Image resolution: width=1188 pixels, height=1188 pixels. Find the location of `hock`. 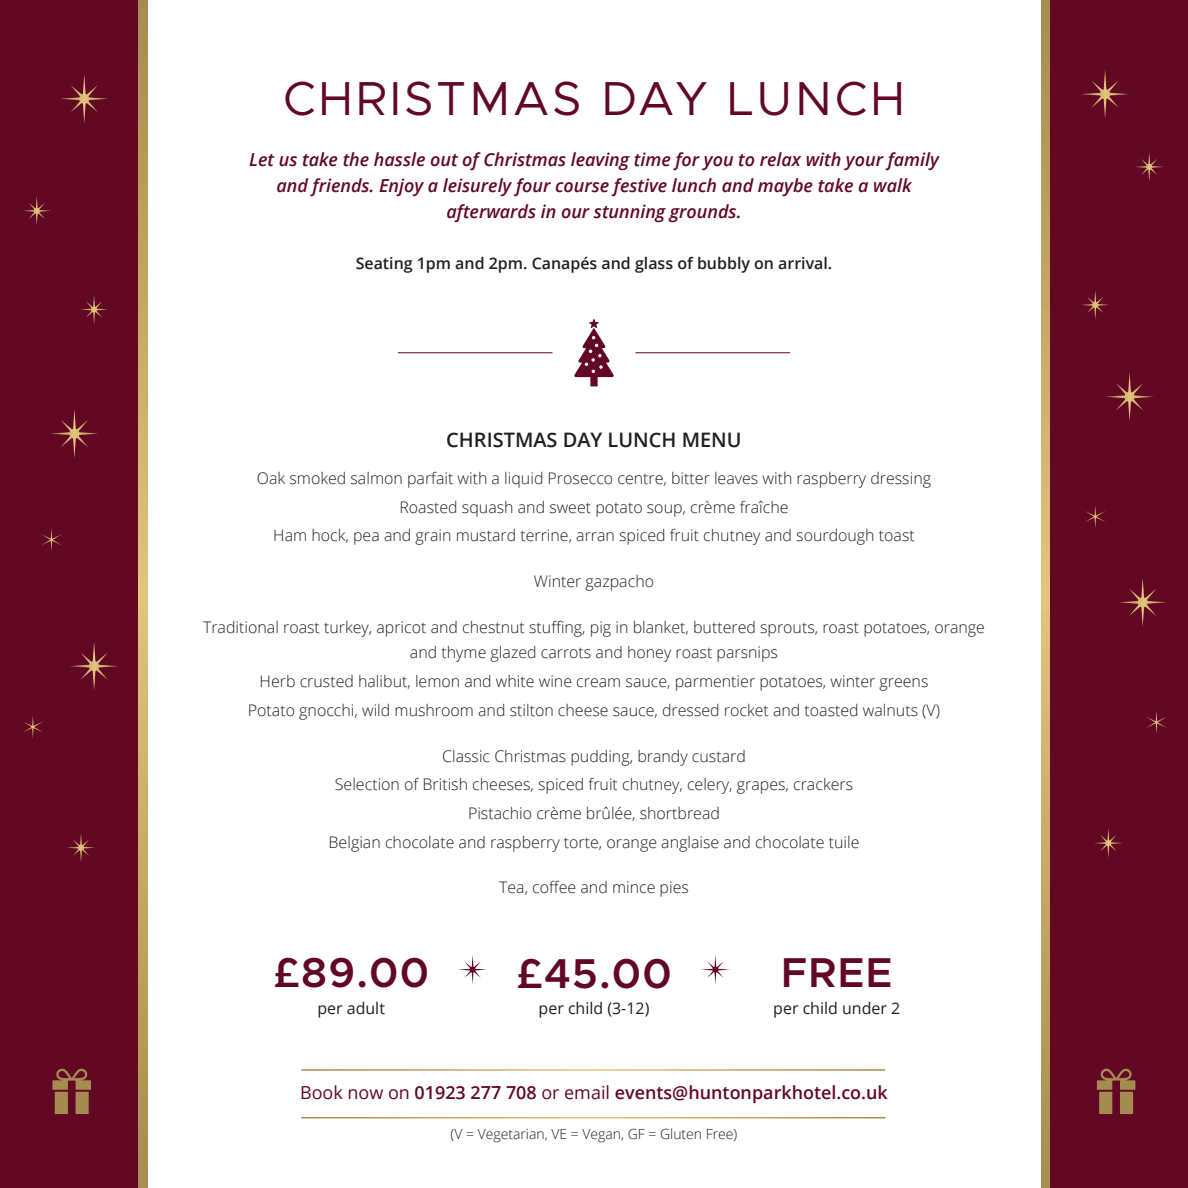

hock is located at coordinates (330, 536).
